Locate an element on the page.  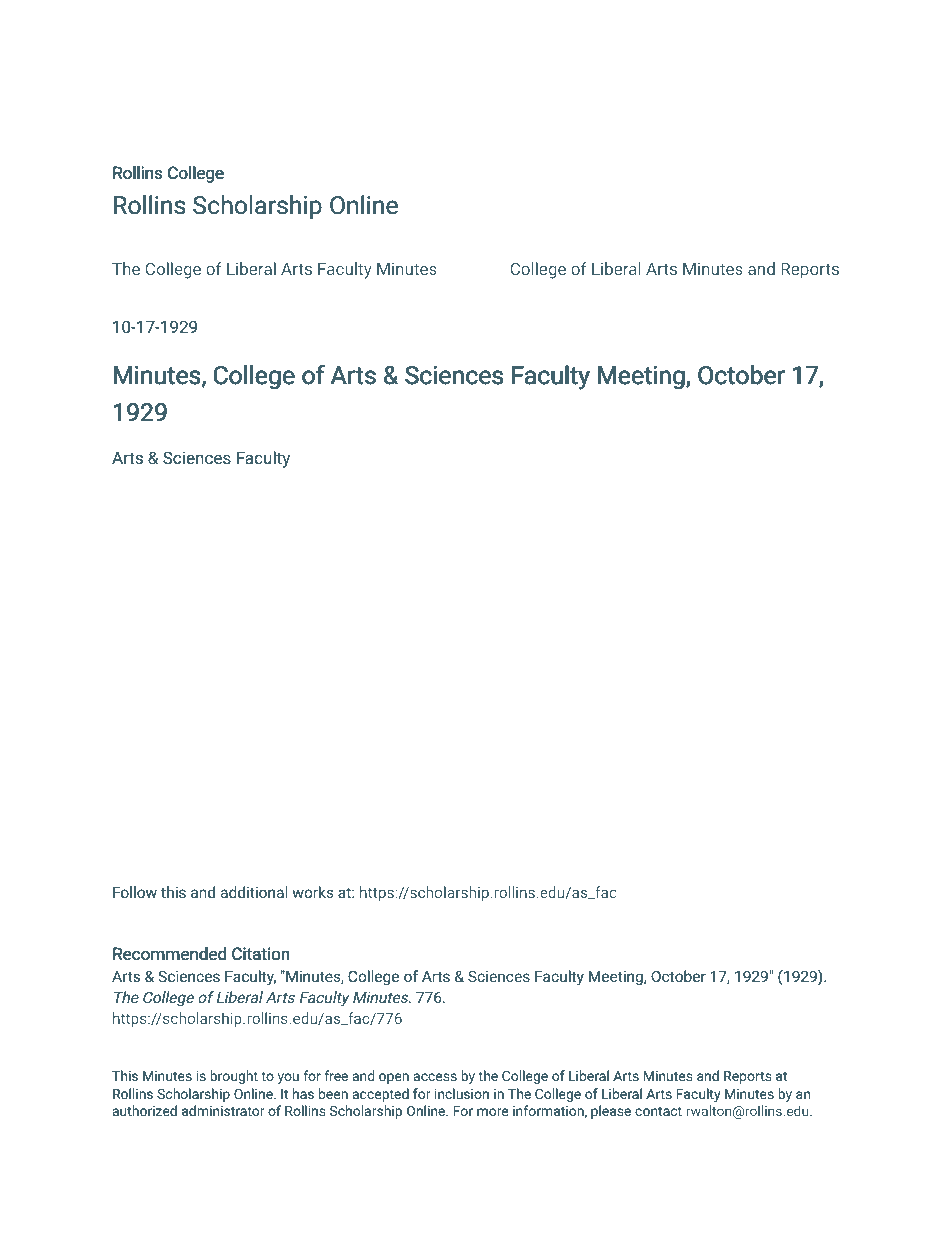
free is located at coordinates (336, 1075).
